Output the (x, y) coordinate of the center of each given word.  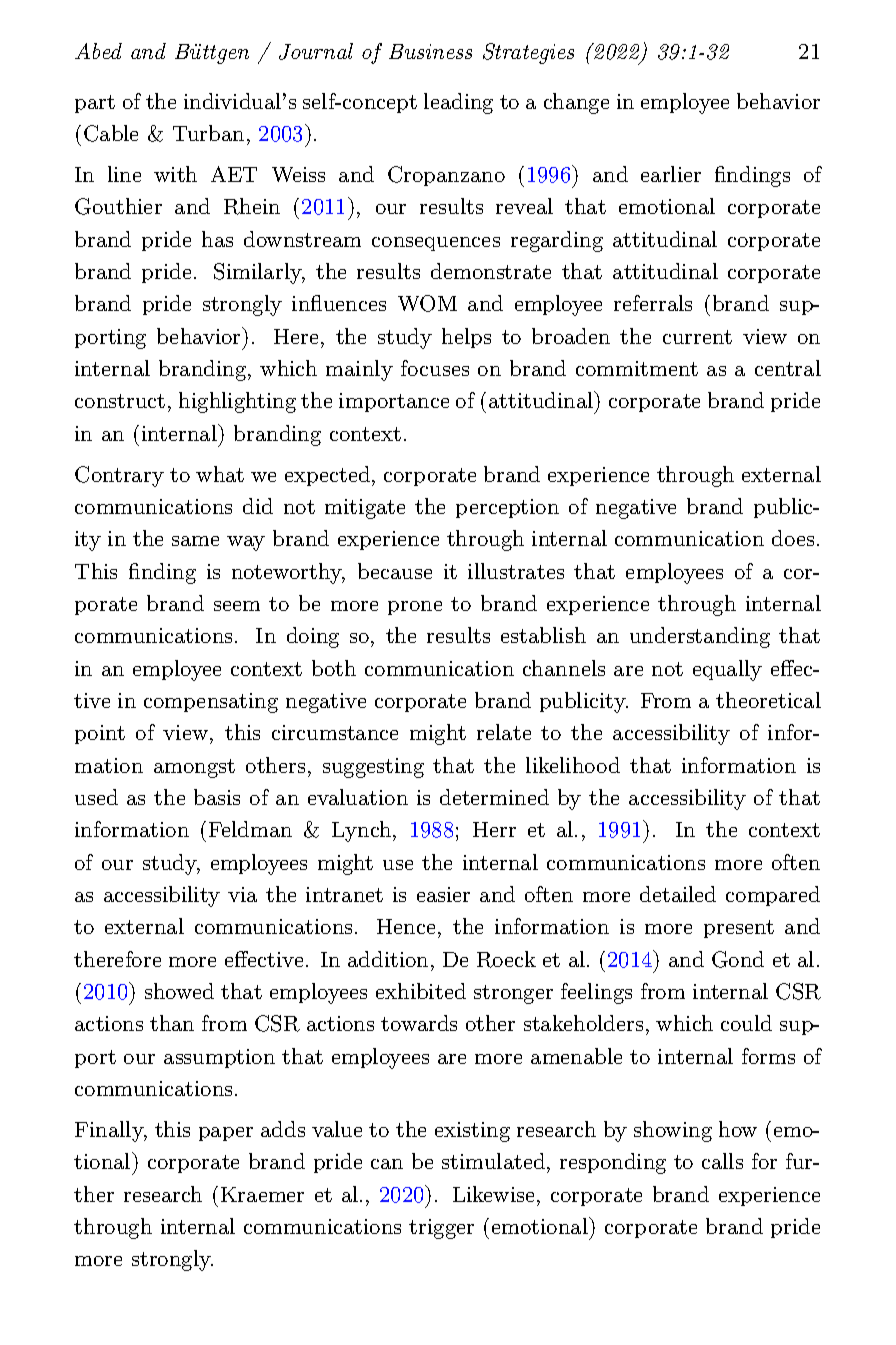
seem (237, 606)
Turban (208, 133)
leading (458, 103)
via (242, 894)
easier (443, 894)
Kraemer (262, 1194)
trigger (441, 1229)
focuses (435, 368)
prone (415, 608)
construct (120, 401)
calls (722, 1161)
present (739, 929)
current (697, 337)
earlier (671, 174)
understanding (700, 637)
